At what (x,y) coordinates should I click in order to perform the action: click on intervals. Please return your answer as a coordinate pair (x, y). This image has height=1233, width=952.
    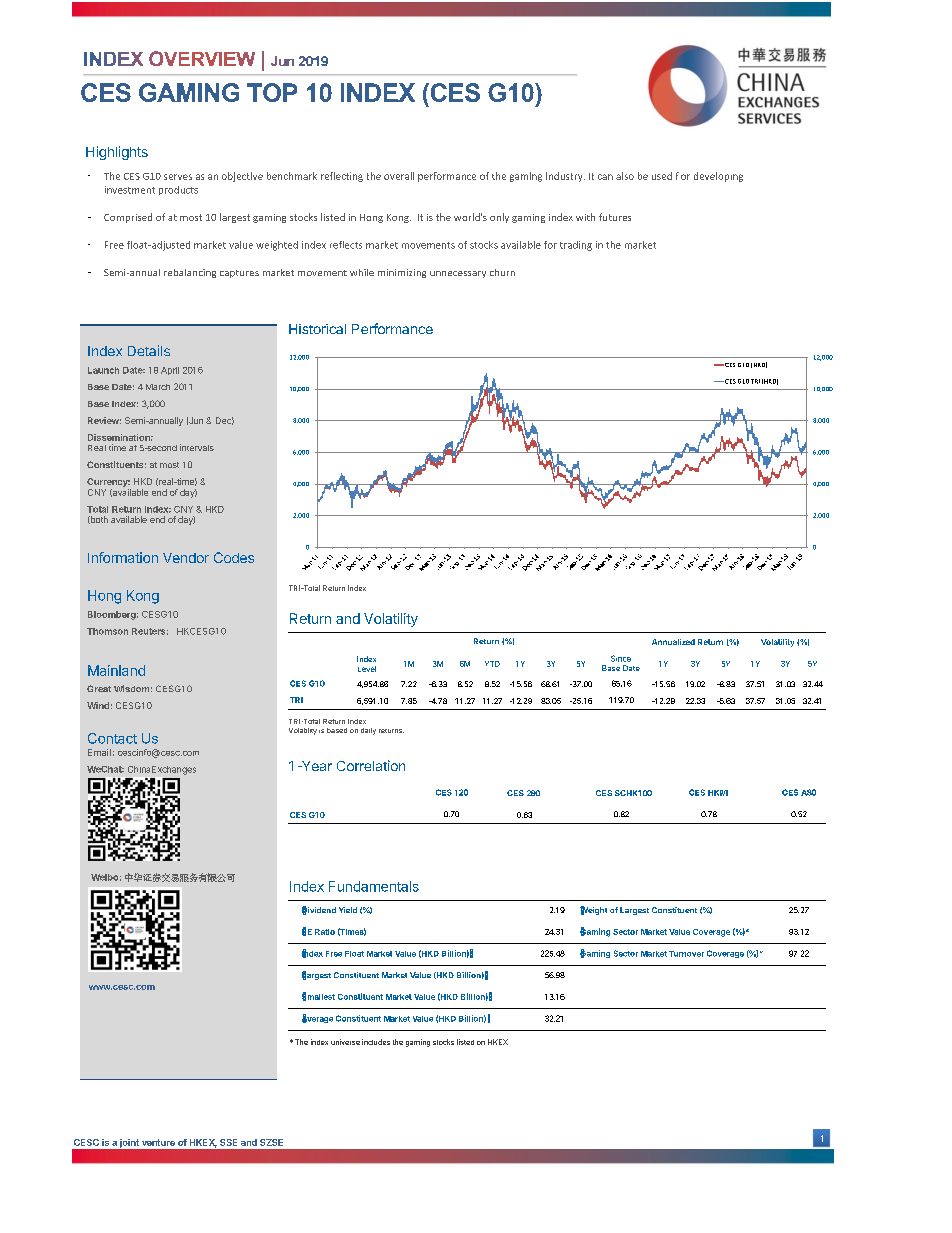
    Looking at the image, I should click on (197, 447).
